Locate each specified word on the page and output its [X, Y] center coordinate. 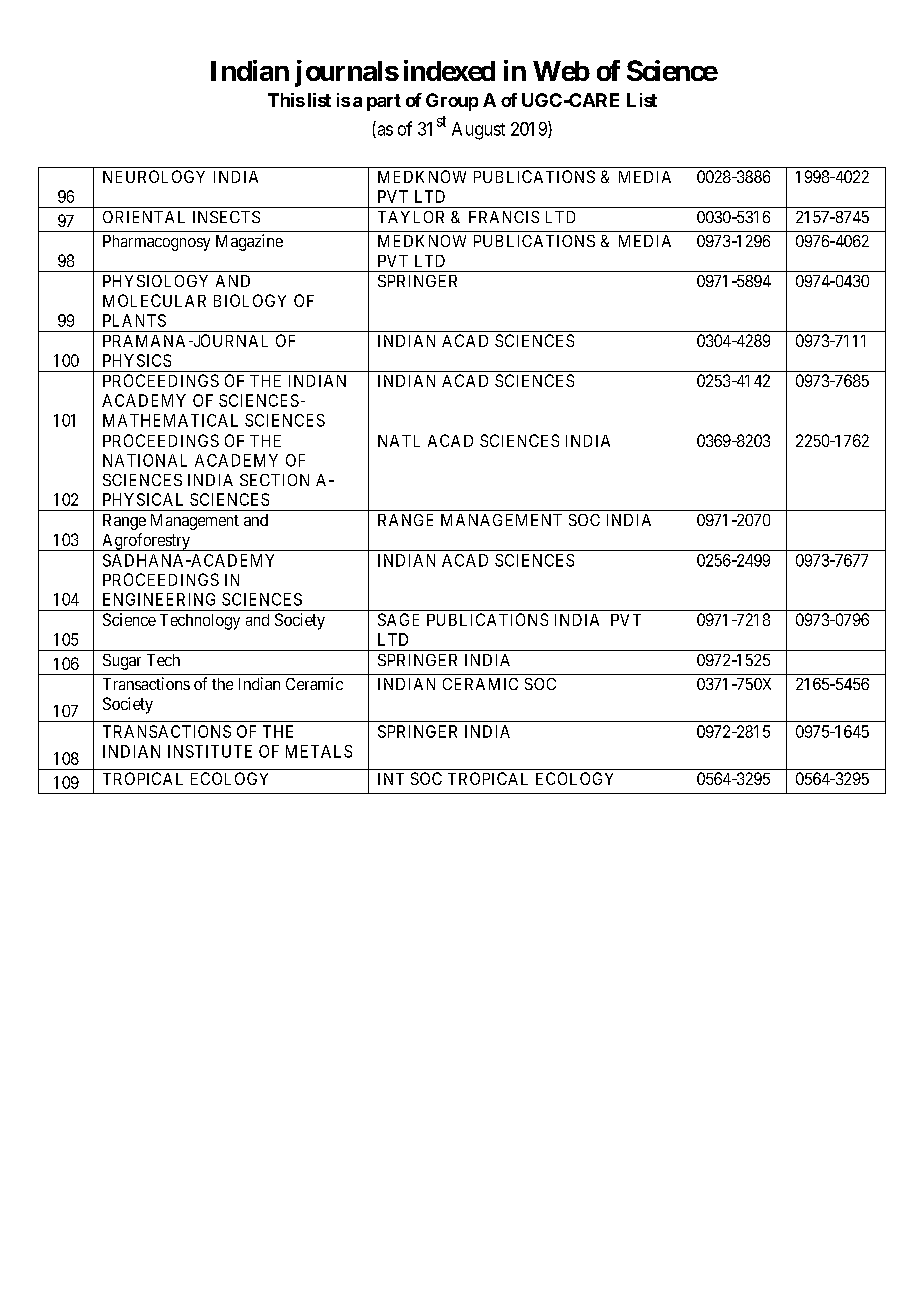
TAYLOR [411, 217]
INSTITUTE [210, 751]
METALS [319, 751]
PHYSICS [137, 360]
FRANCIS [504, 217]
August [478, 131]
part [384, 102]
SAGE [398, 619]
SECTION [274, 480]
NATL [399, 441]
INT [391, 779]
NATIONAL [145, 460]
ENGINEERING [159, 599]
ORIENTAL [144, 217]
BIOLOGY [250, 300]
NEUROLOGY [154, 176]
